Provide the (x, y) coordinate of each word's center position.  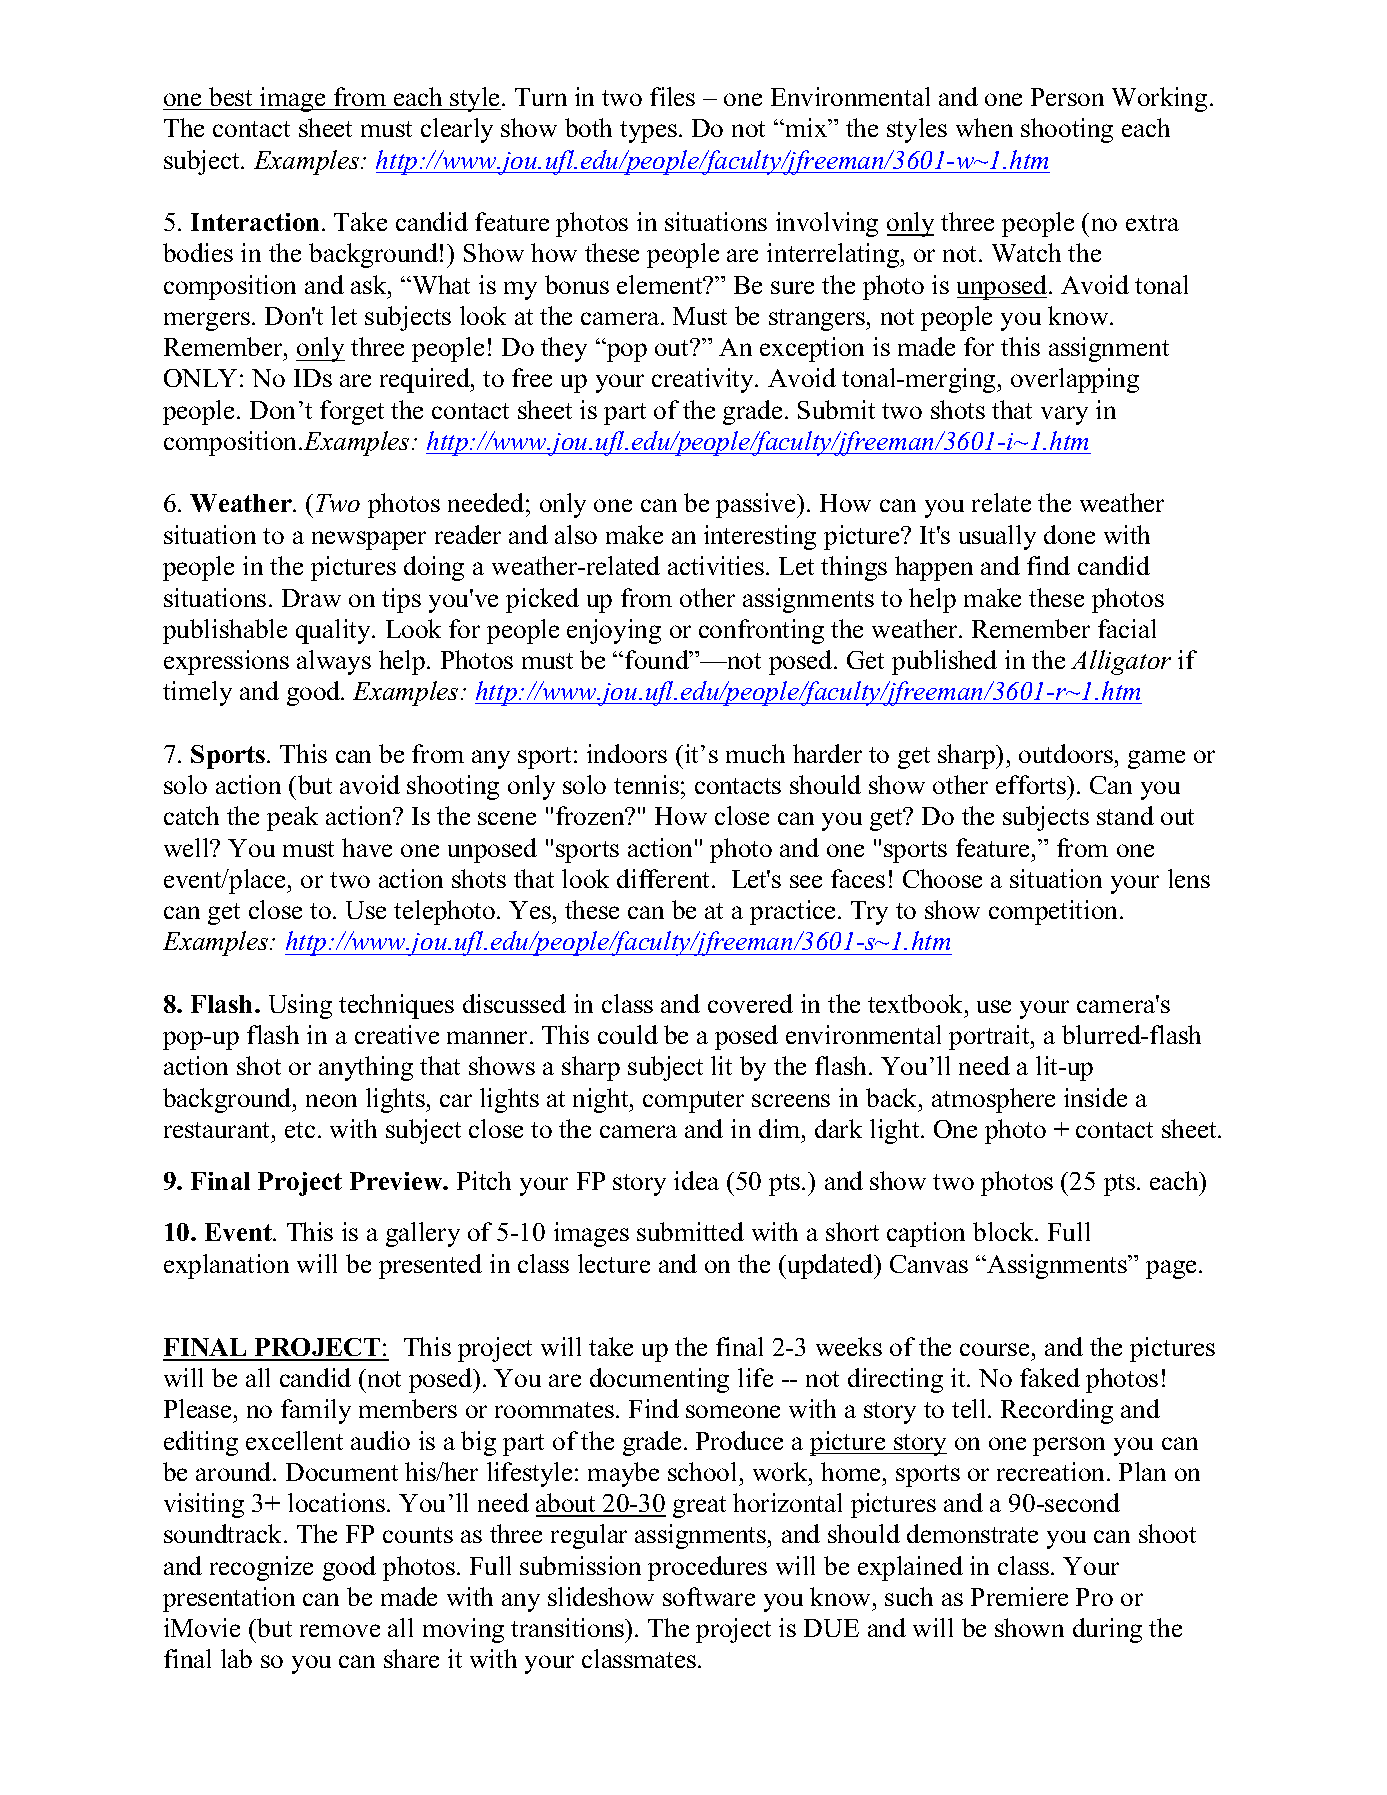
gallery (423, 1234)
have (367, 847)
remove (340, 1630)
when (984, 127)
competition (1055, 912)
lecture (614, 1263)
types (648, 132)
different (665, 878)
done (1069, 534)
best (230, 96)
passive (757, 505)
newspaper (369, 540)
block (1005, 1231)
